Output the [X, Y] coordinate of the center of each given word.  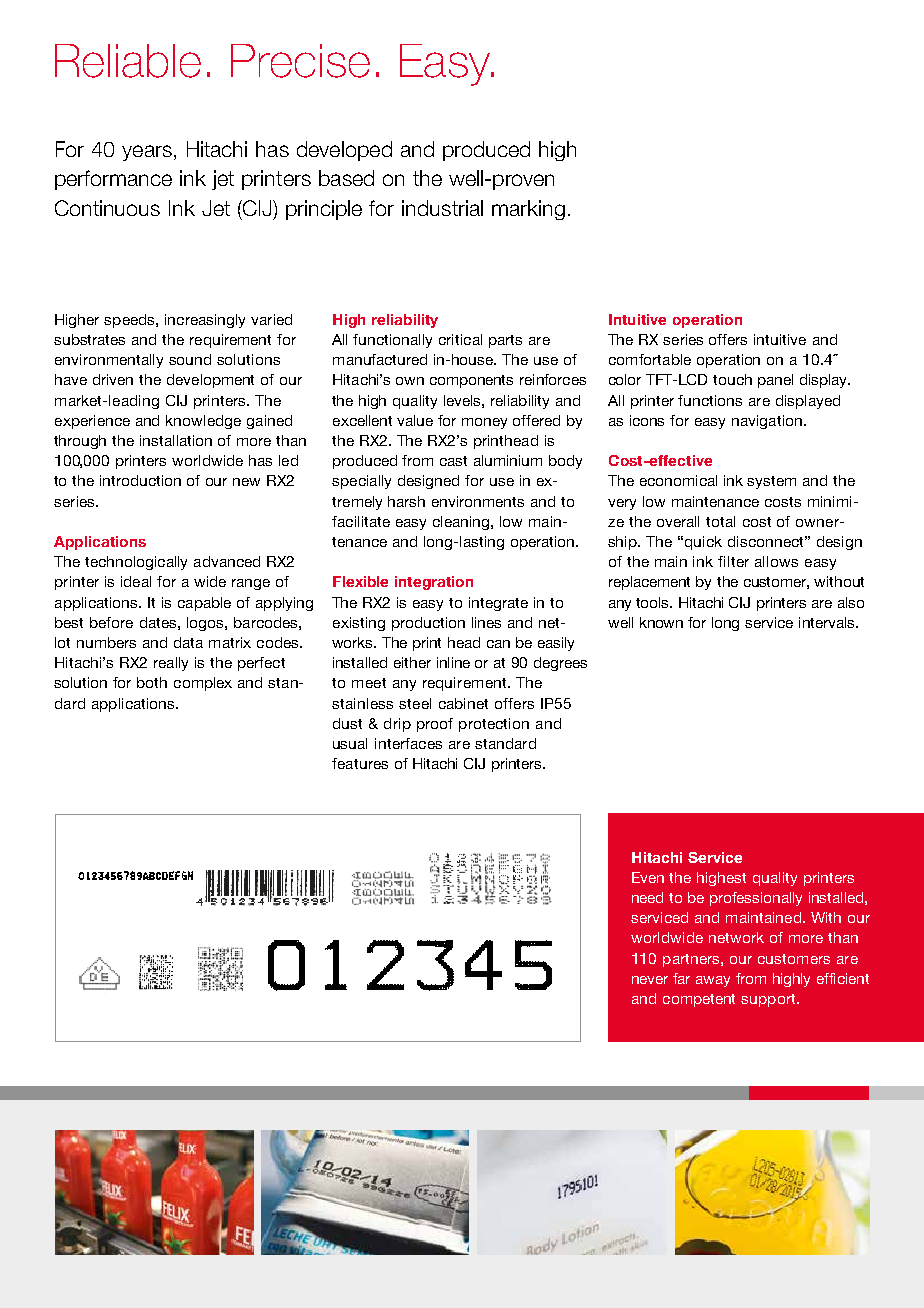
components [471, 381]
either [412, 662]
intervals [828, 622]
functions [710, 400]
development [210, 381]
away [713, 981]
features [360, 763]
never [650, 980]
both [152, 682]
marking [528, 210]
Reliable [128, 61]
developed [344, 151]
